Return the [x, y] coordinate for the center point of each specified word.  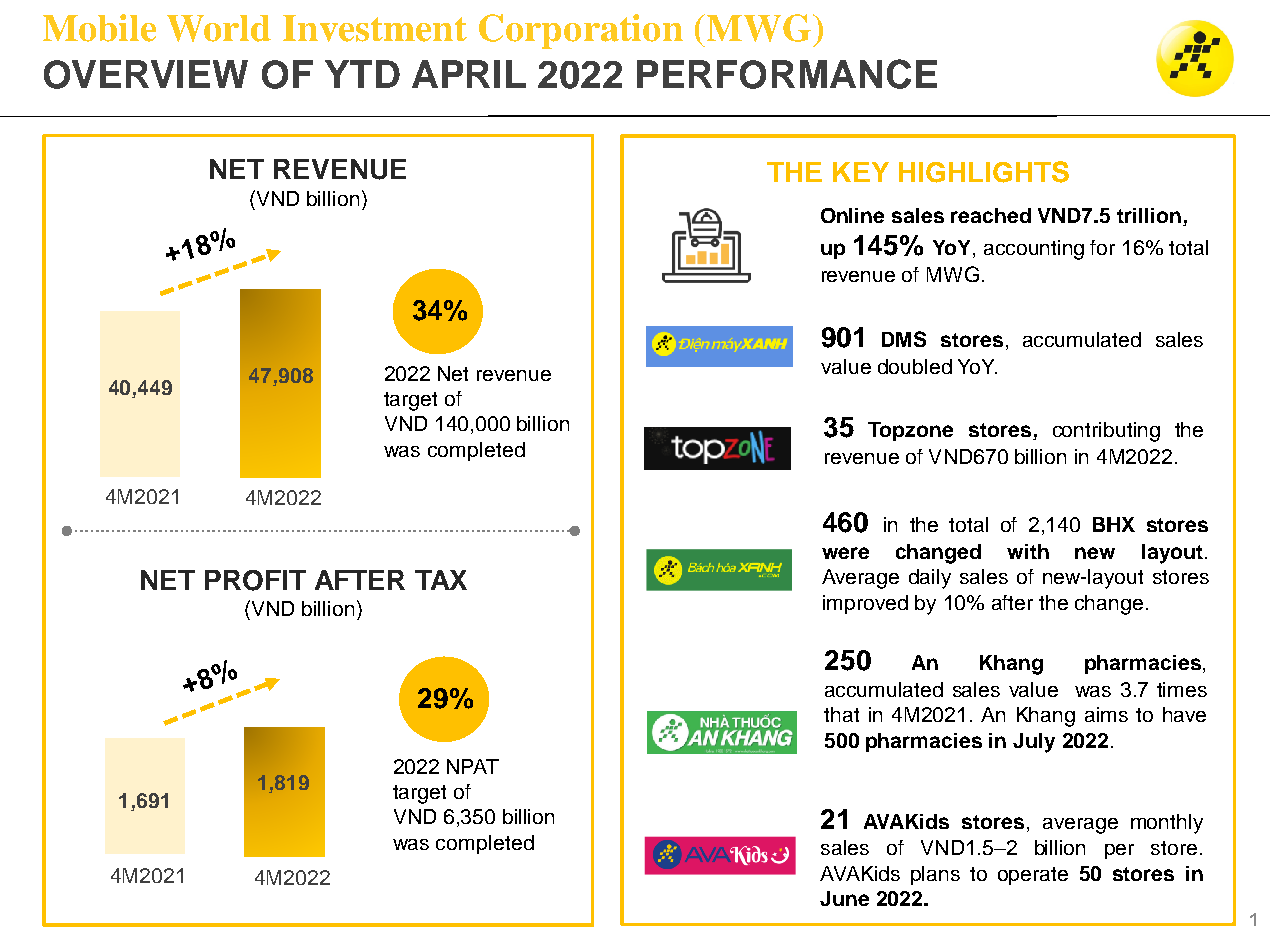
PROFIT [255, 580]
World [219, 28]
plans [935, 875]
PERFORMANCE [787, 74]
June [844, 898]
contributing [1106, 432]
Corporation [581, 31]
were [845, 553]
